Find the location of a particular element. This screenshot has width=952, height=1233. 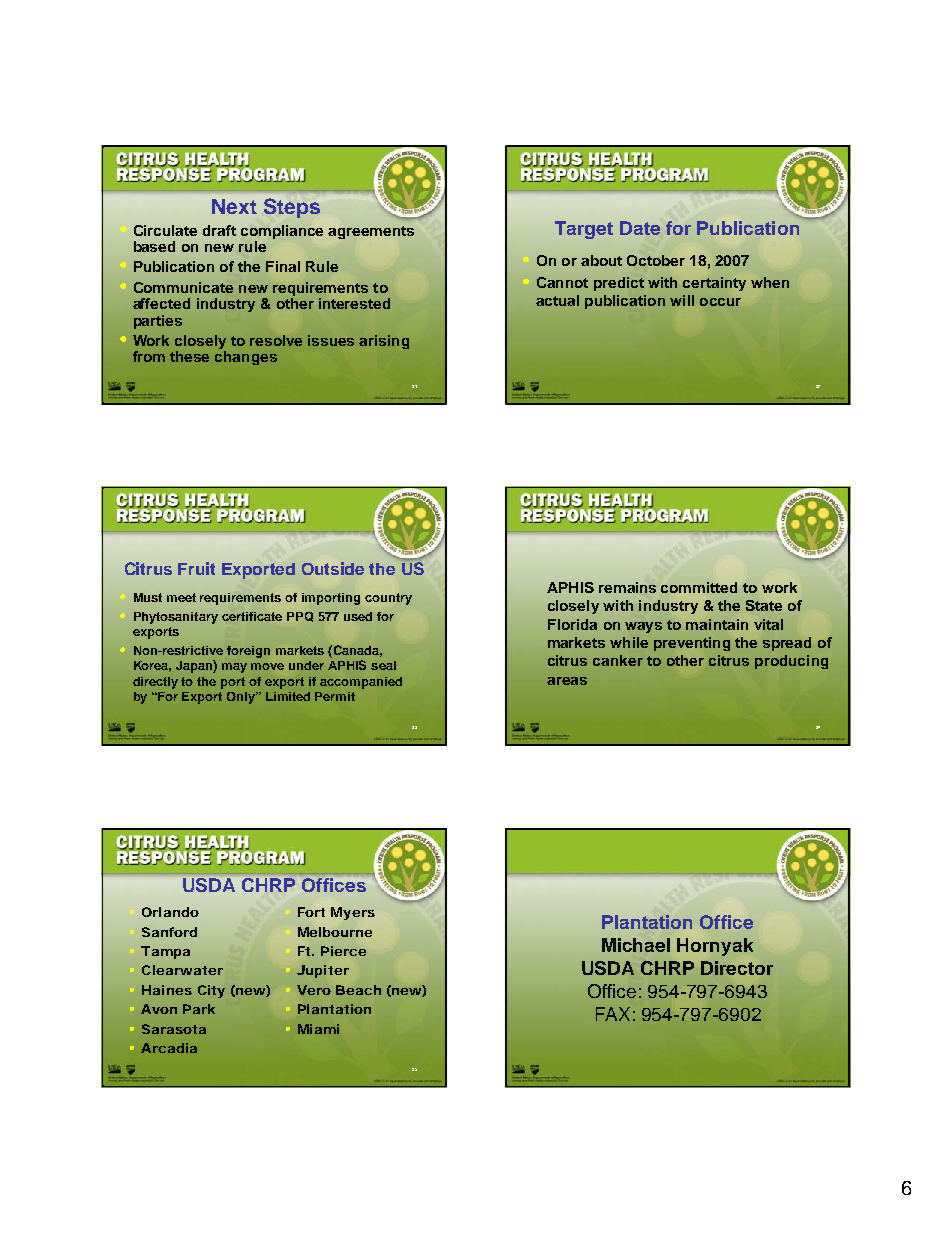

October is located at coordinates (656, 260).
